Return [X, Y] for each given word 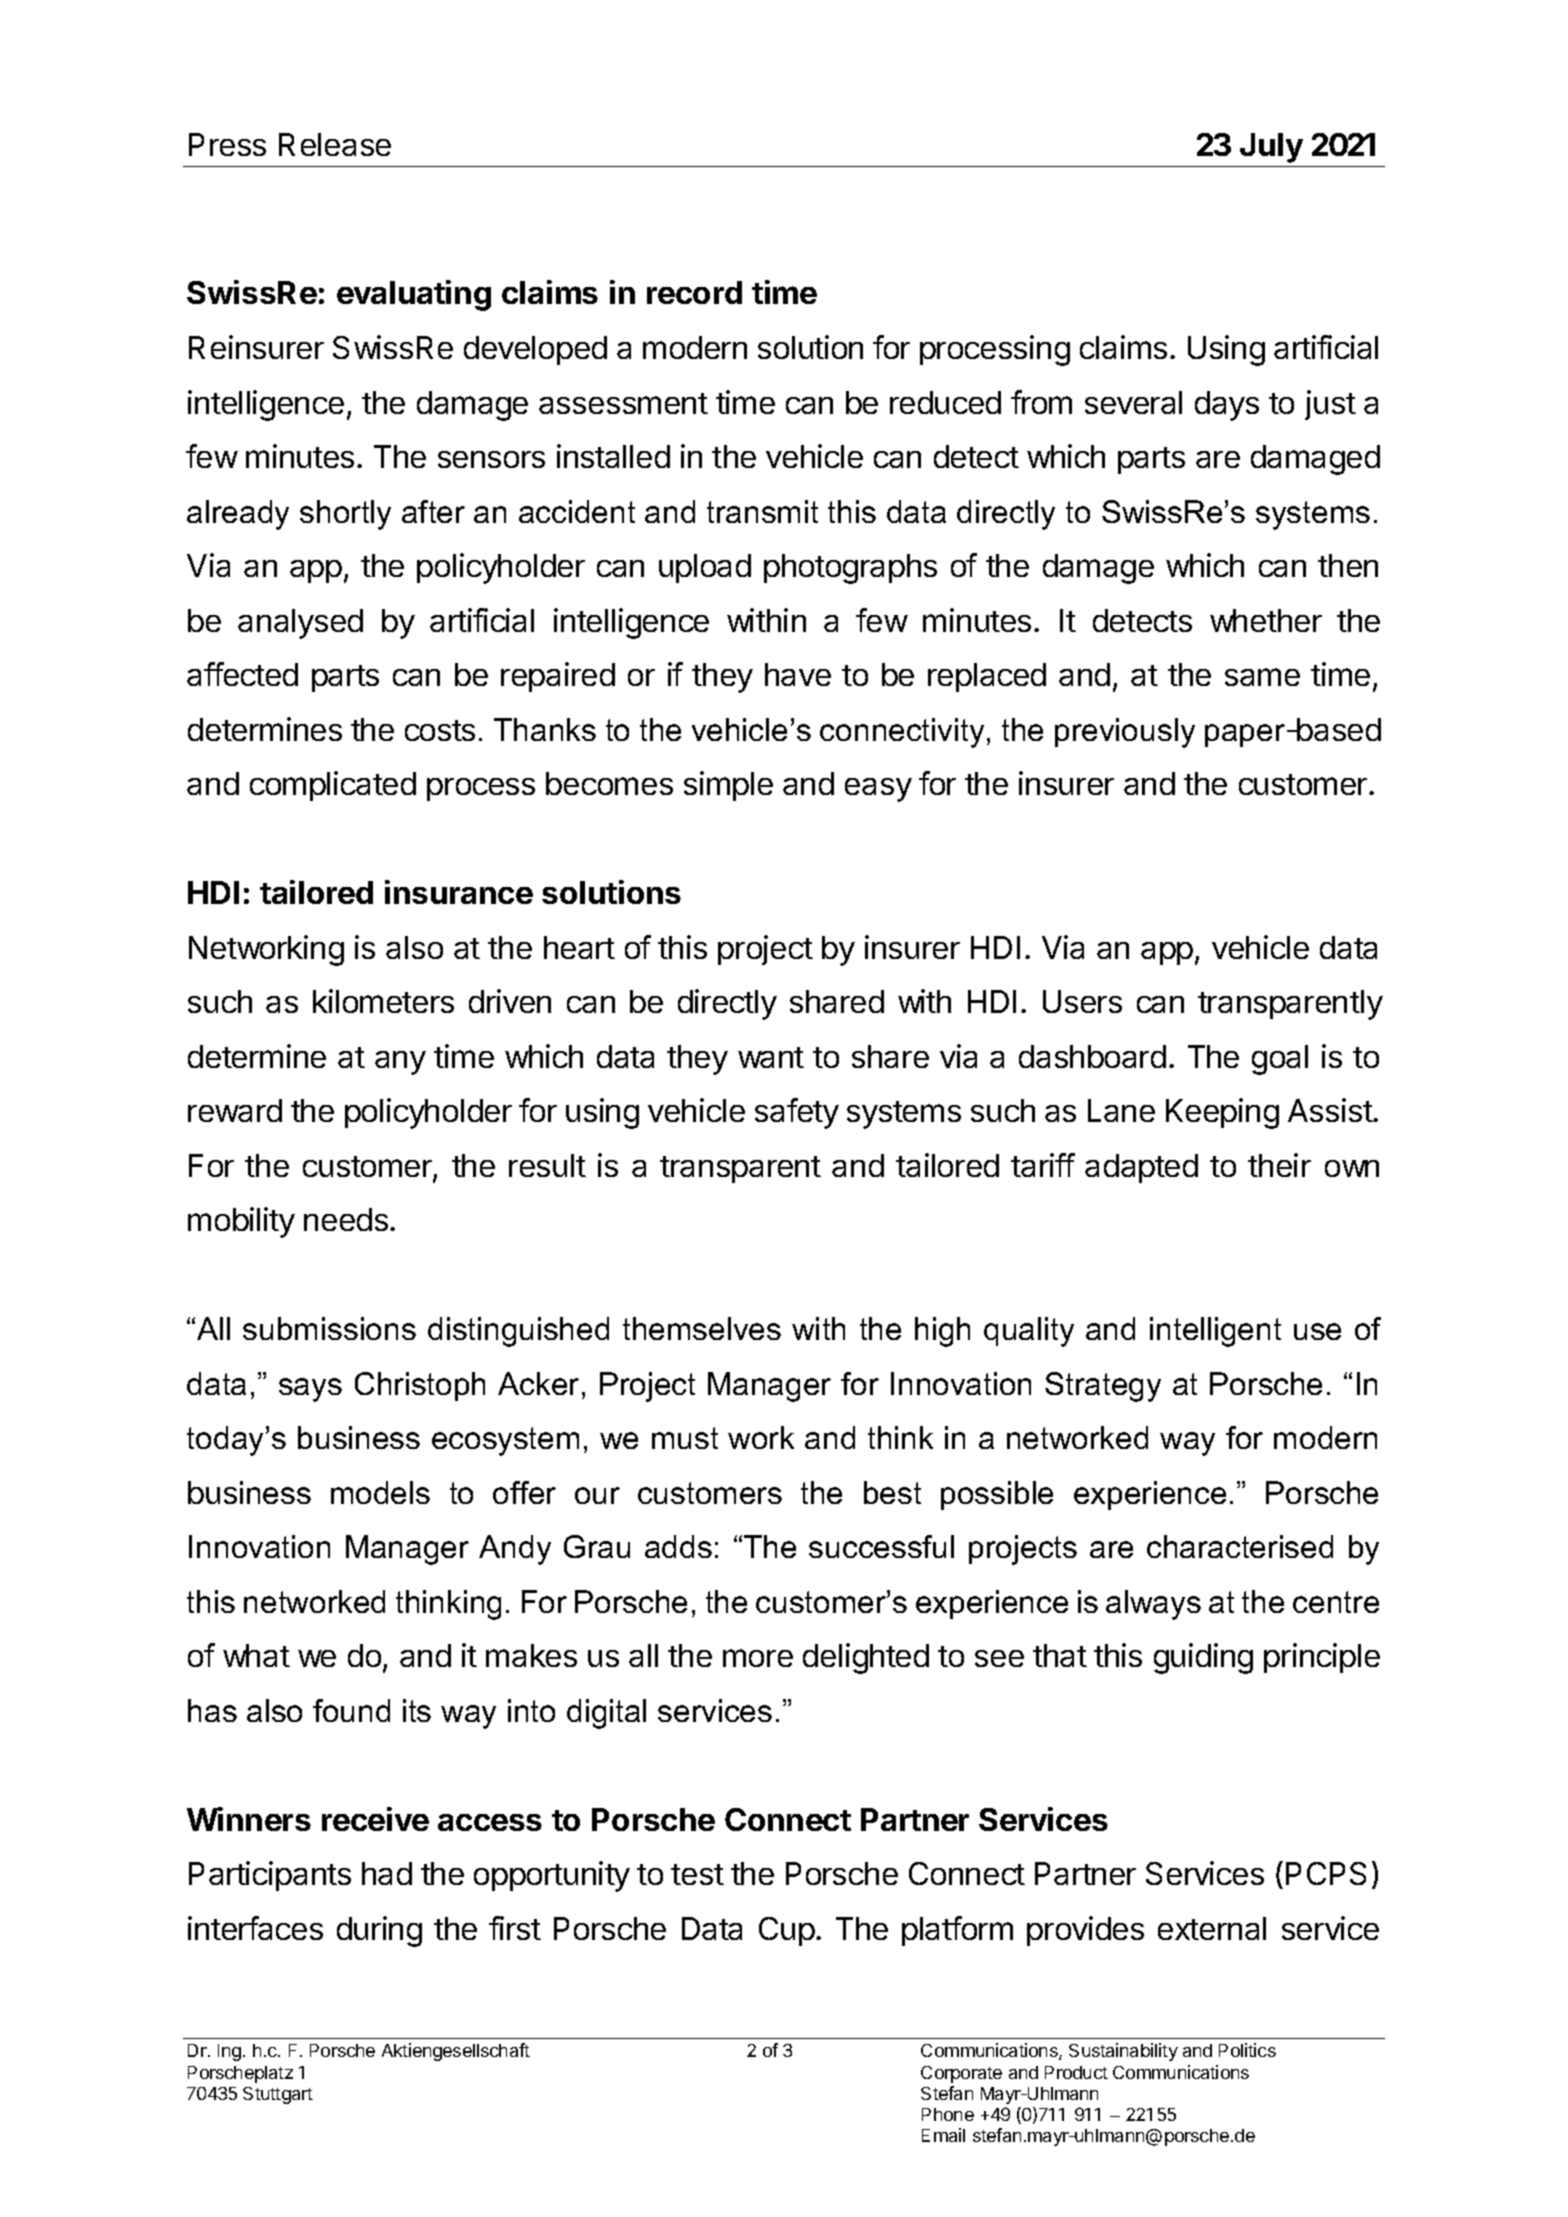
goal [1280, 1060]
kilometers [383, 1001]
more [758, 1658]
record [694, 292]
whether [1266, 620]
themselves [702, 1328]
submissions [329, 1328]
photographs [850, 569]
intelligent [1215, 1332]
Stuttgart [278, 2095]
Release [335, 144]
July [1271, 148]
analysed [300, 624]
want [771, 1057]
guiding [1203, 1658]
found [351, 1710]
